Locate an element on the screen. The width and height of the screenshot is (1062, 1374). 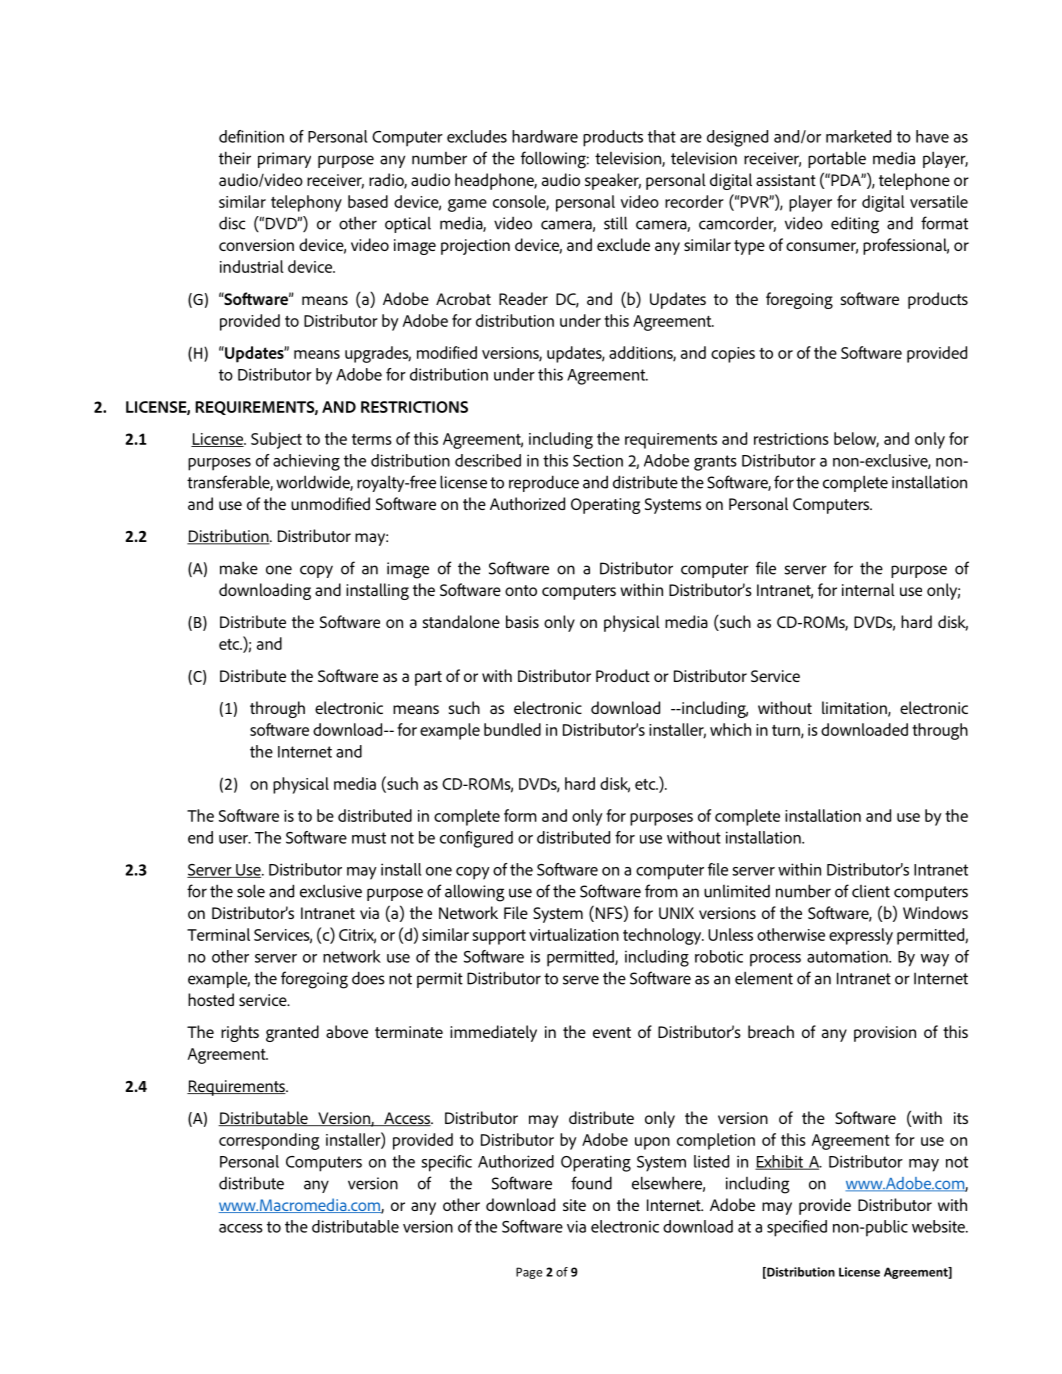
specified is located at coordinates (797, 1228).
